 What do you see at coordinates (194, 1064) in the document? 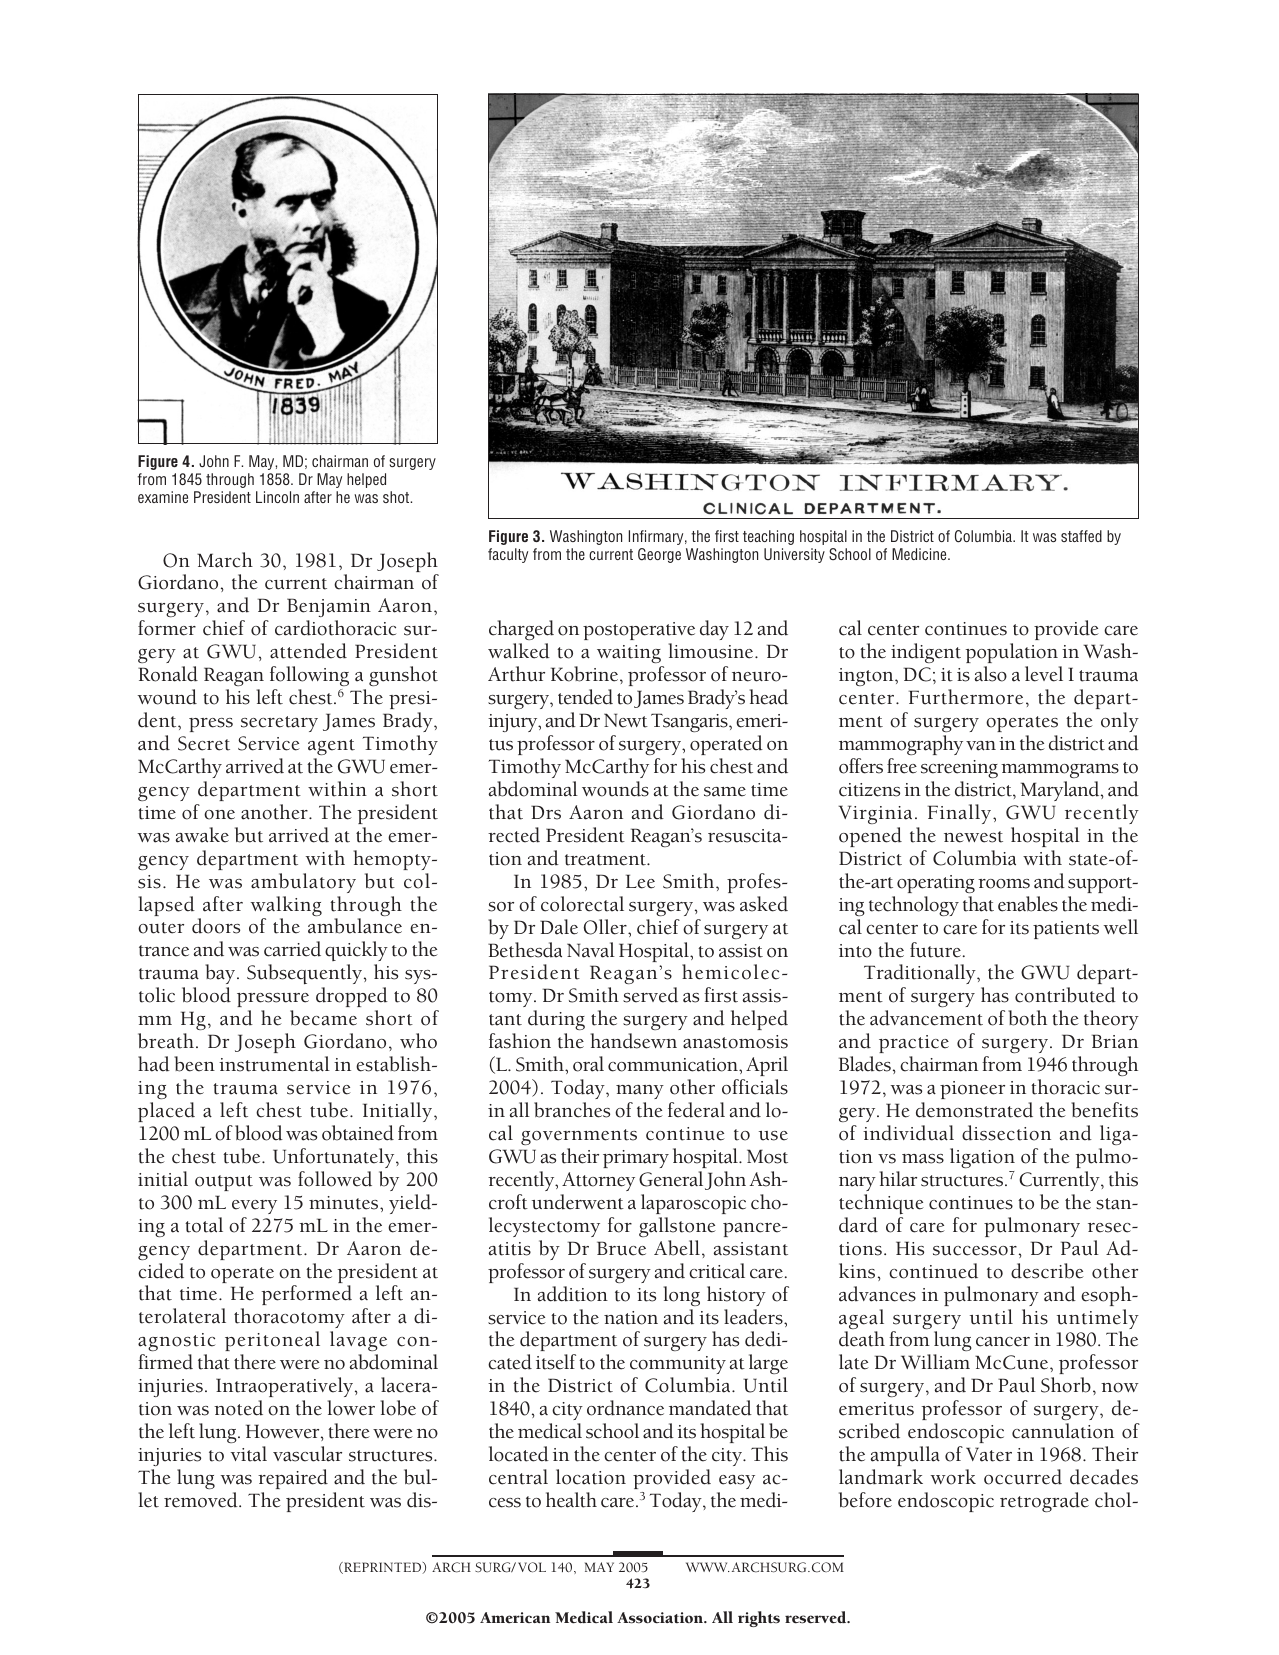
I see `been` at bounding box center [194, 1064].
